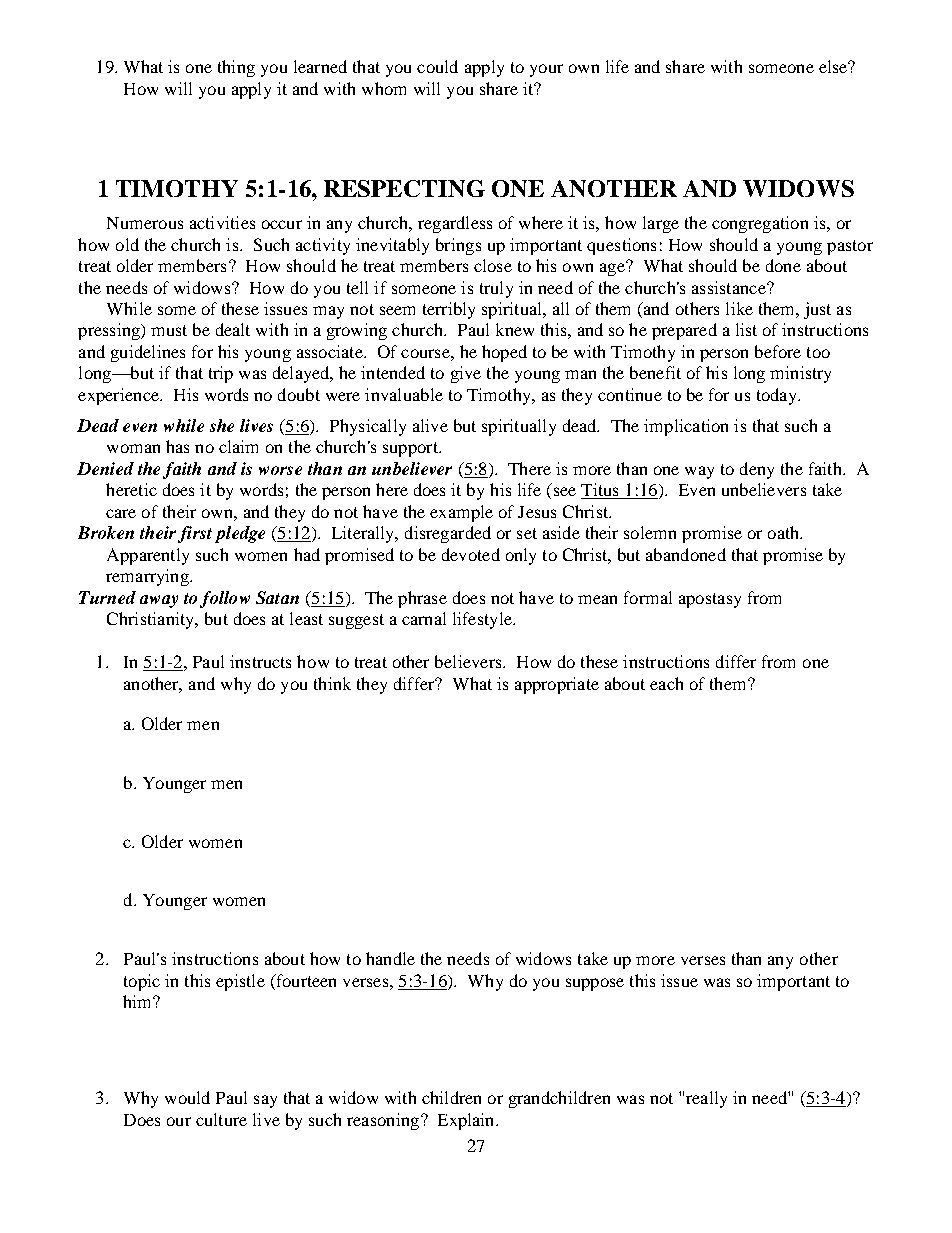 The image size is (952, 1233). What do you see at coordinates (706, 1099) in the screenshot?
I see `really` at bounding box center [706, 1099].
